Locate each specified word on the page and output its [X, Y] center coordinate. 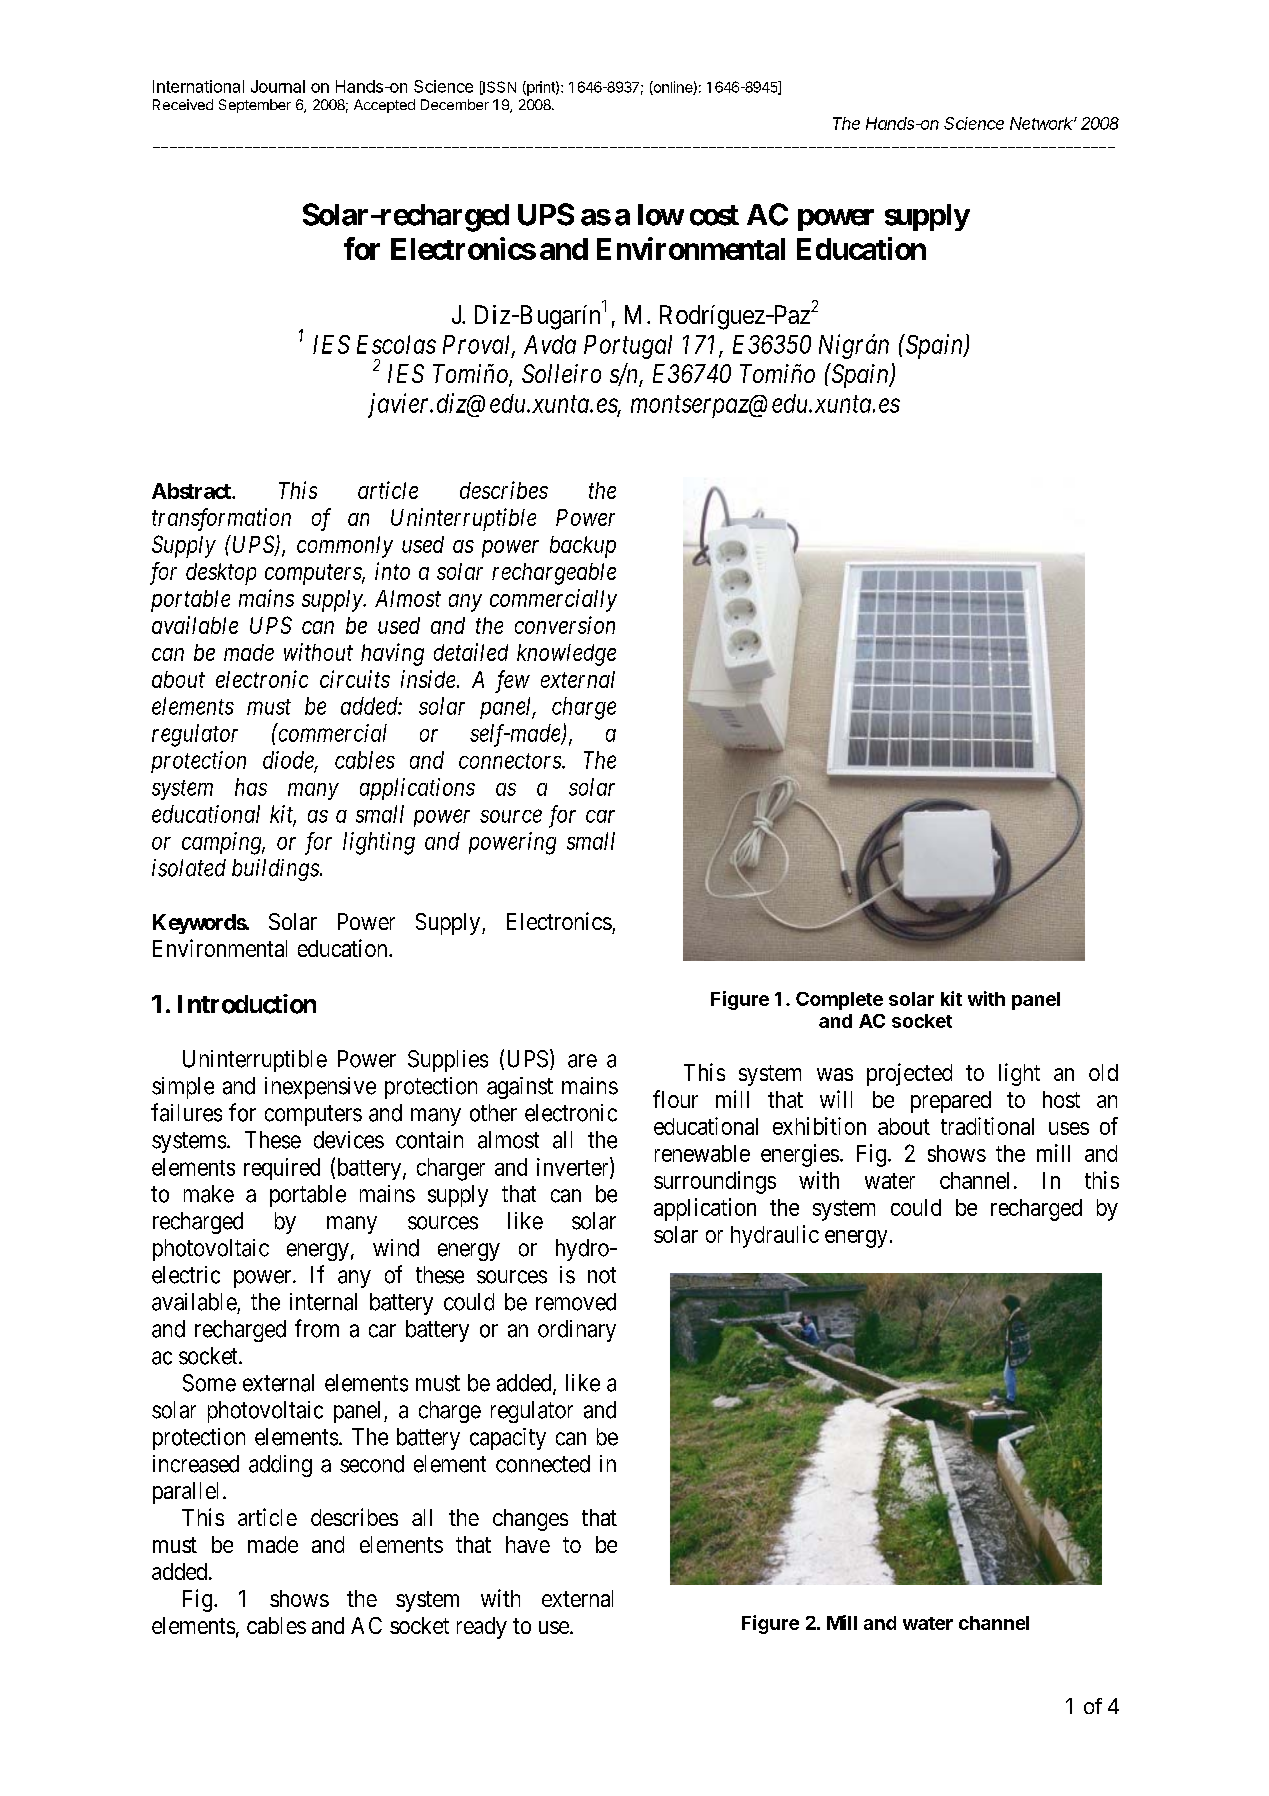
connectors [511, 761]
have [528, 1544]
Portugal [628, 347]
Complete [839, 1001]
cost [714, 215]
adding [280, 1466]
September [255, 106]
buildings [276, 870]
